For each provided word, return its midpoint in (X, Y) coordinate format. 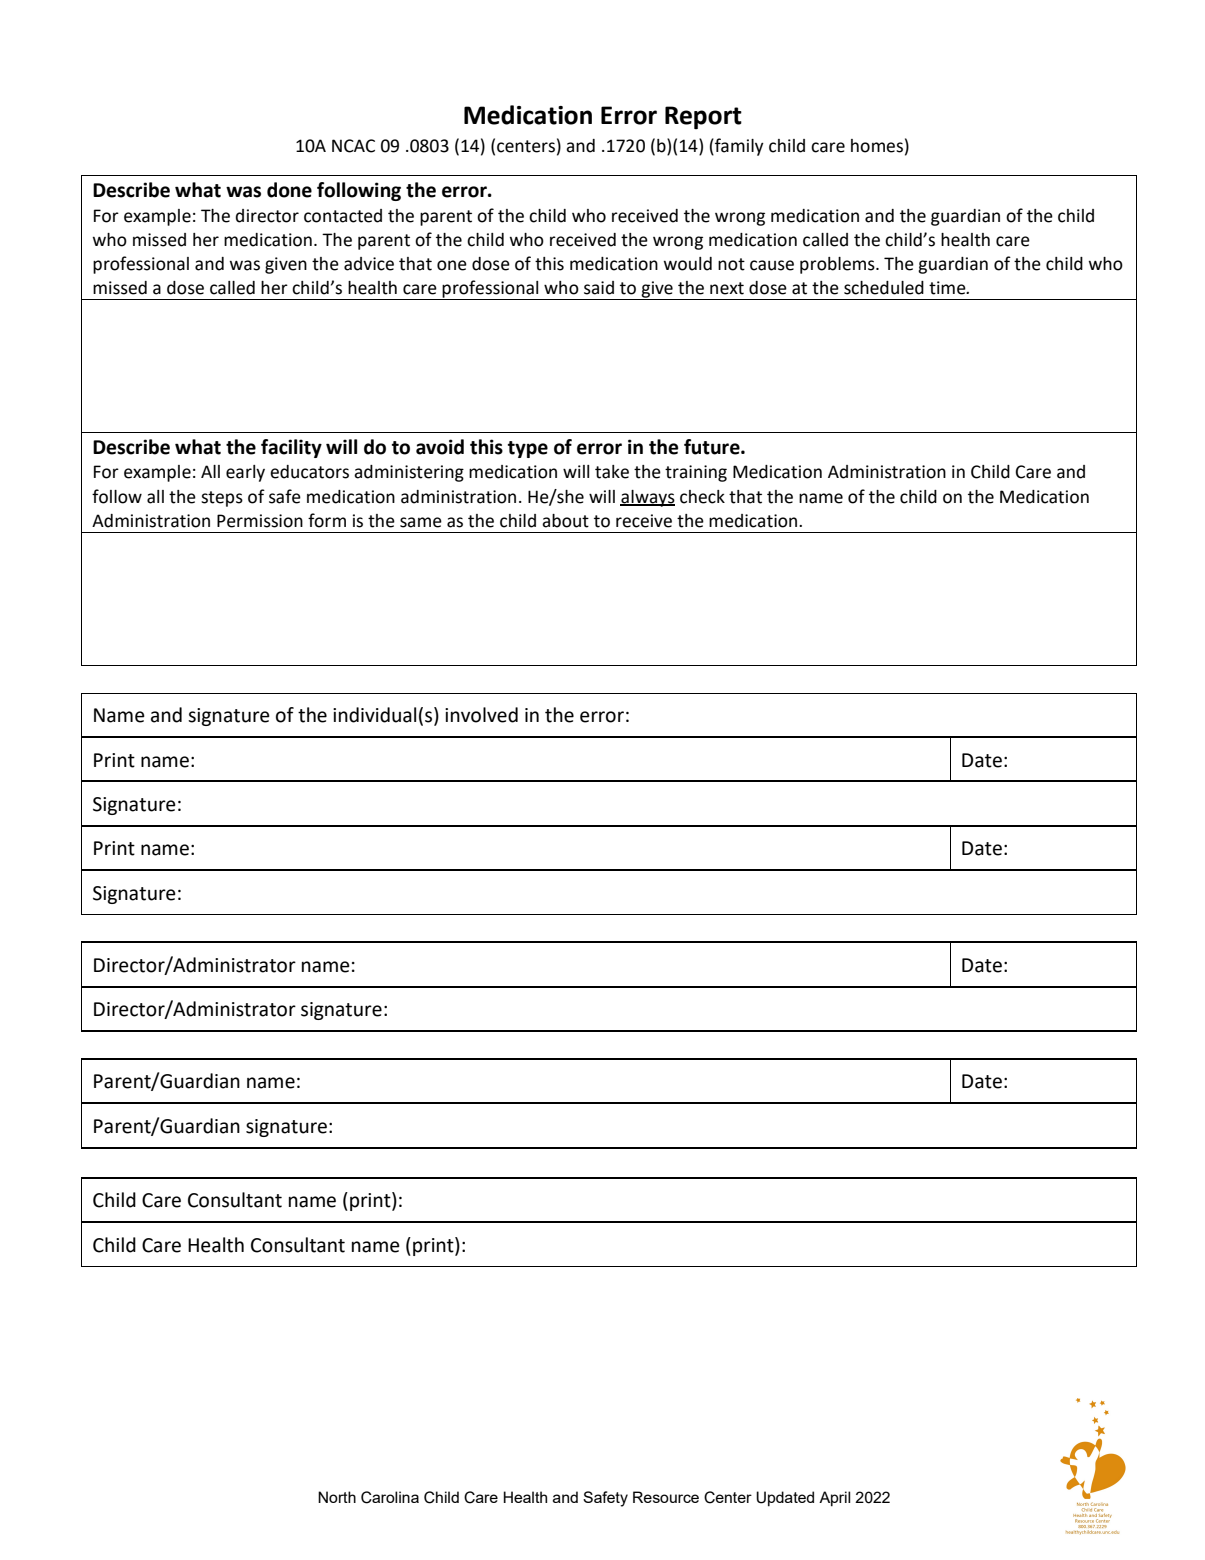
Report (703, 117)
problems (838, 265)
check (702, 497)
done (289, 190)
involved (481, 715)
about (565, 521)
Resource (666, 1497)
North (337, 1497)
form (327, 520)
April (834, 1499)
